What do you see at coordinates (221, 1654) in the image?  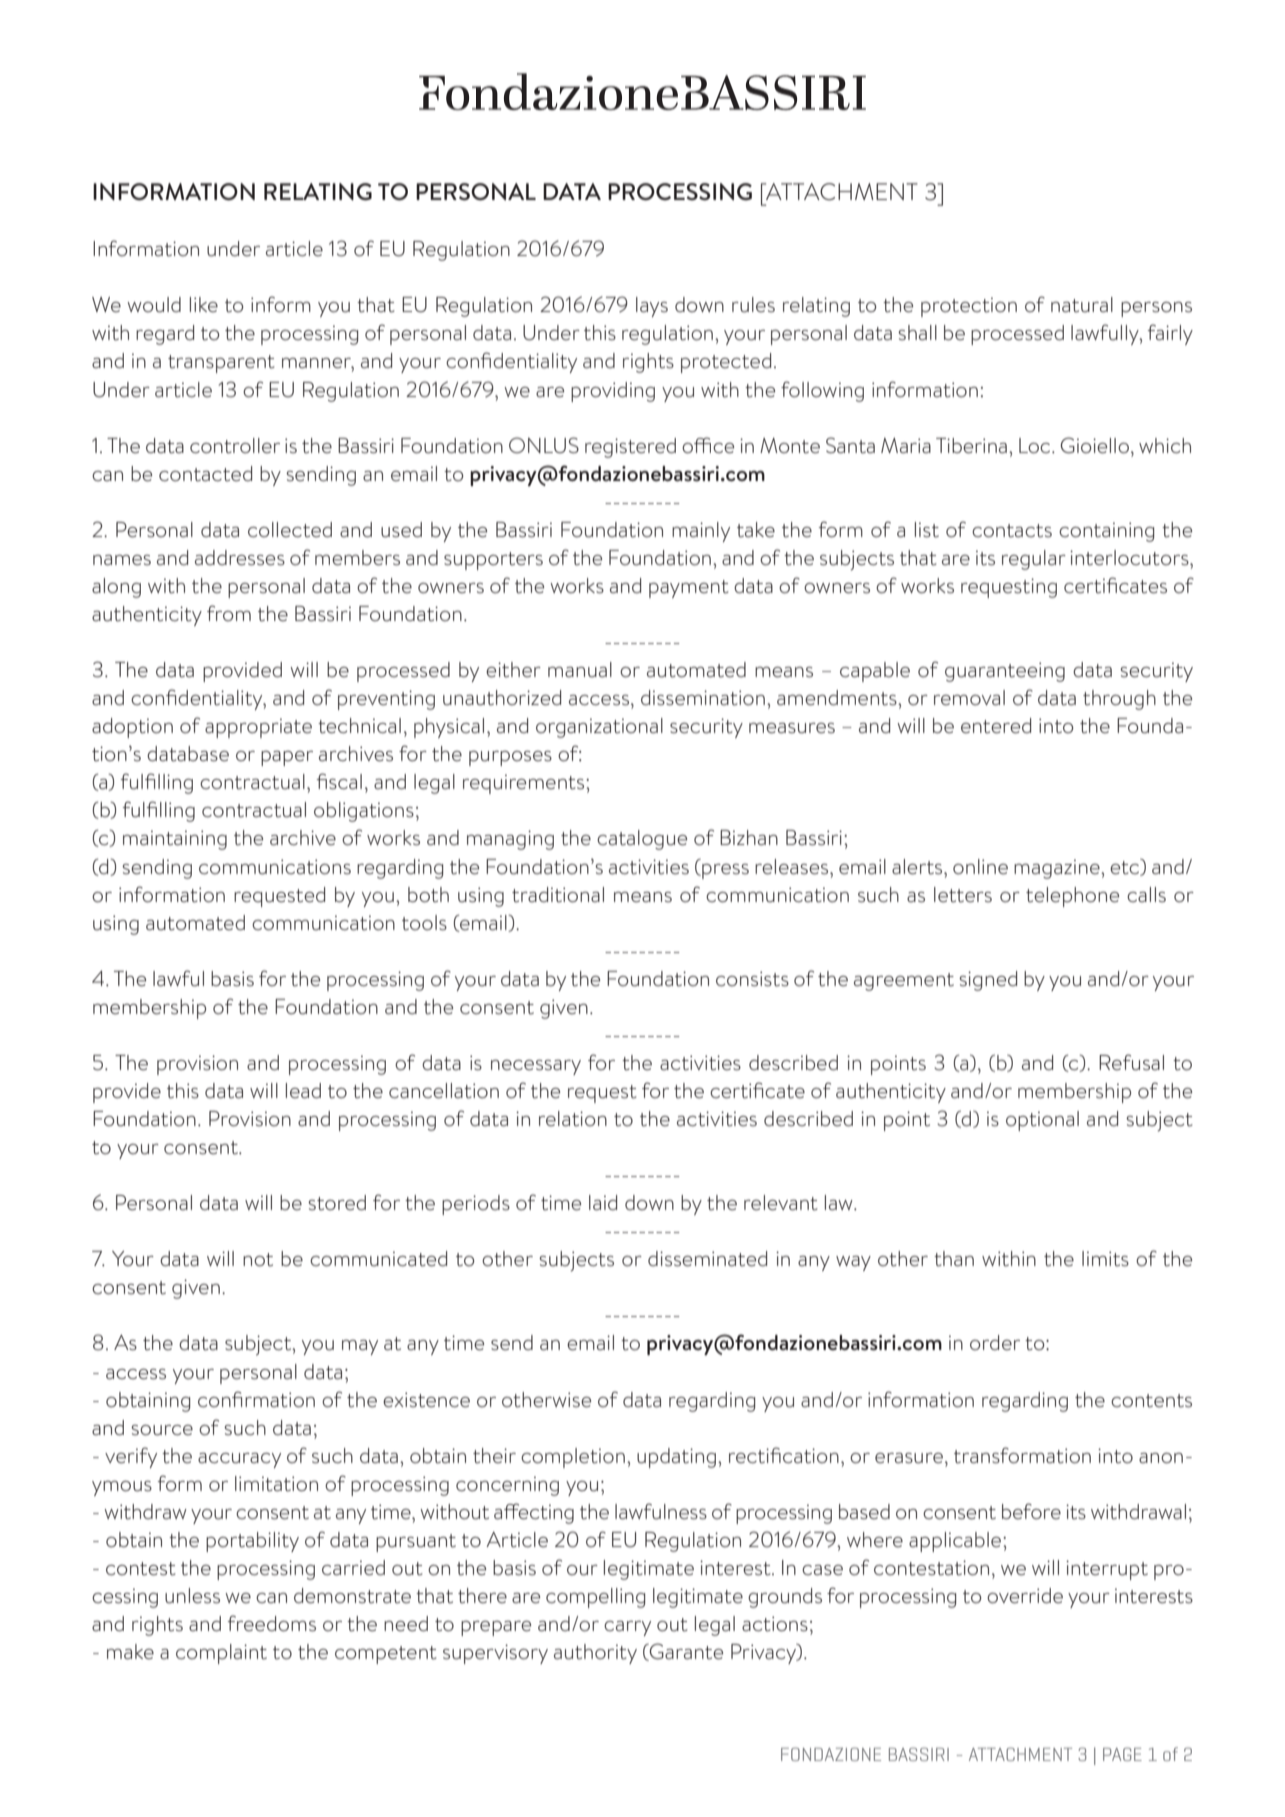 I see `complaint` at bounding box center [221, 1654].
